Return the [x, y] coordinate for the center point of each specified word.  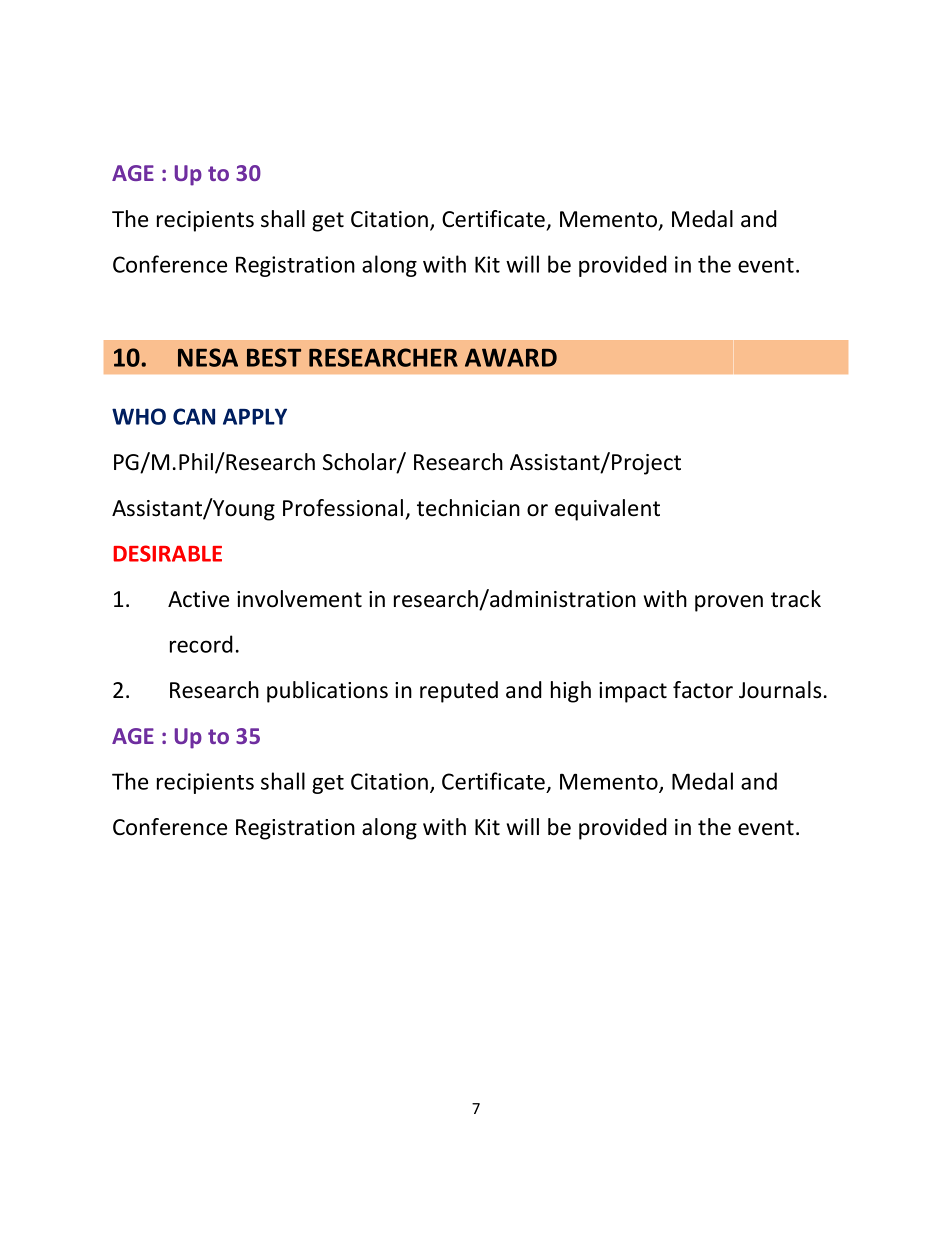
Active [198, 599]
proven [729, 603]
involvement [299, 599]
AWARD [511, 357]
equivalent [607, 510]
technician [468, 508]
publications [327, 692]
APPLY [255, 416]
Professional [343, 508]
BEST [274, 357]
